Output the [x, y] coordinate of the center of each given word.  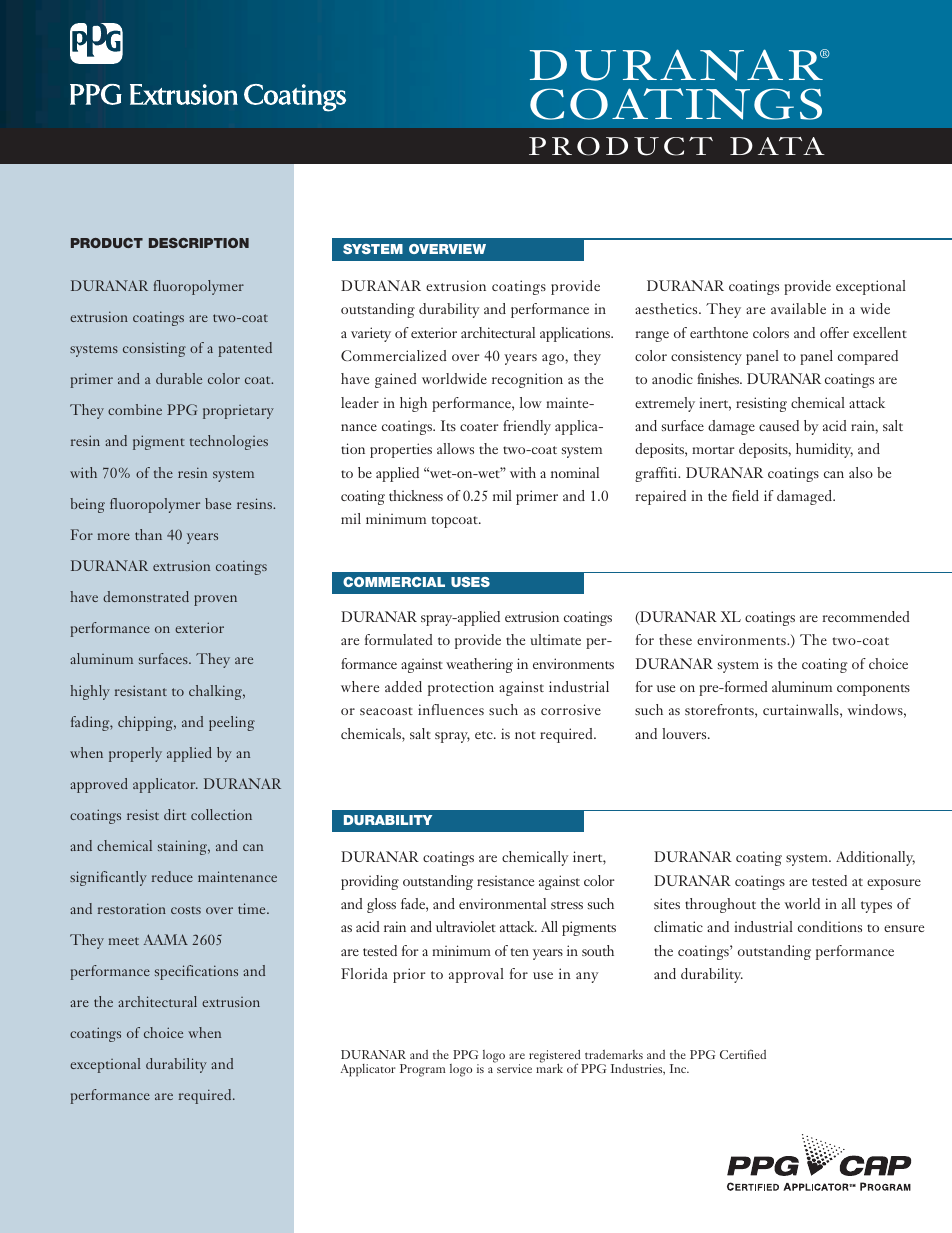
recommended [866, 616]
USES [470, 582]
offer [834, 332]
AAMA [166, 939]
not [525, 735]
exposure [894, 884]
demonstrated [146, 596]
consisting [154, 349]
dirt [175, 814]
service [513, 1067]
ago [554, 359]
